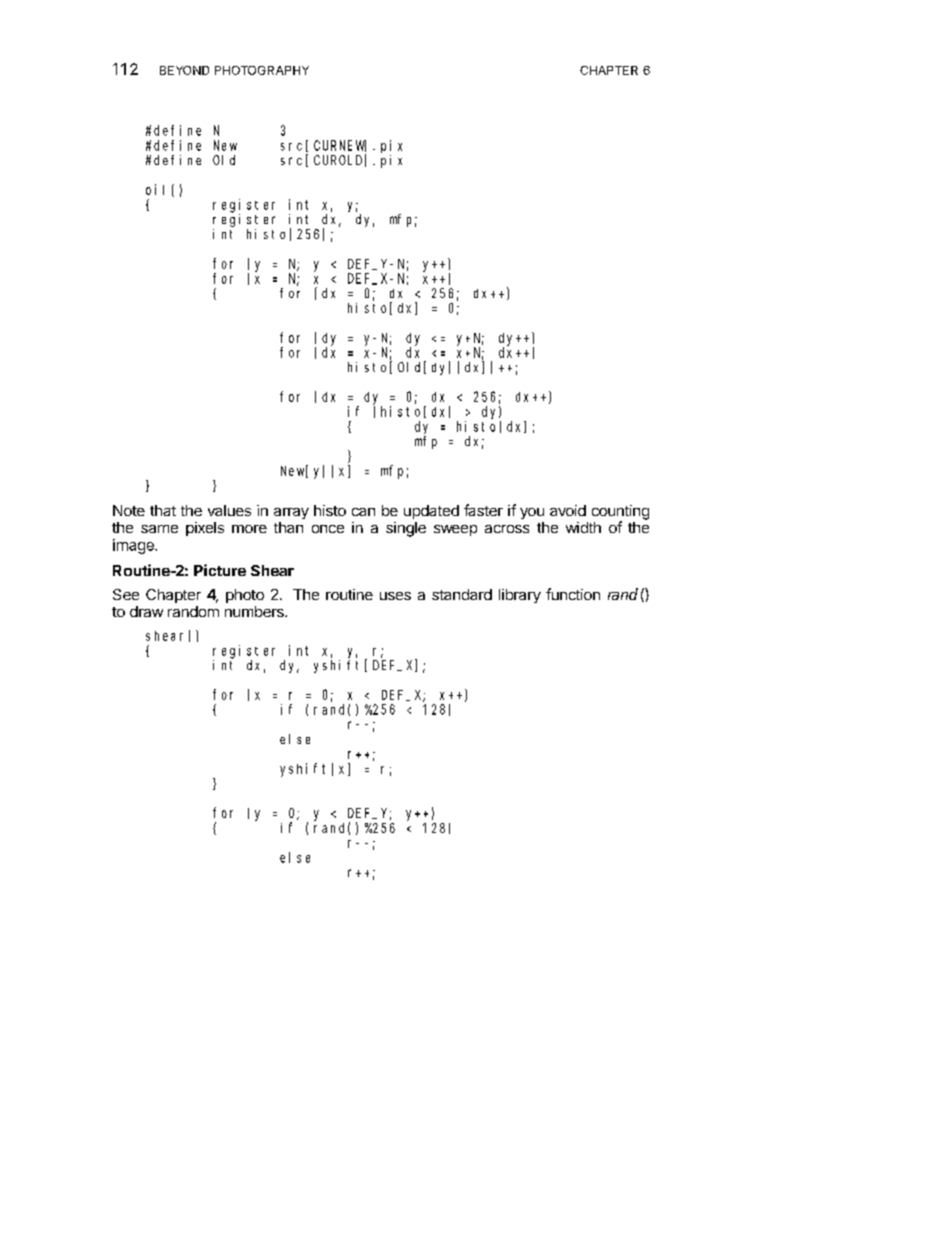 The image size is (952, 1233). Describe the element at coordinates (184, 70) in the screenshot. I see `BEYOND` at that location.
